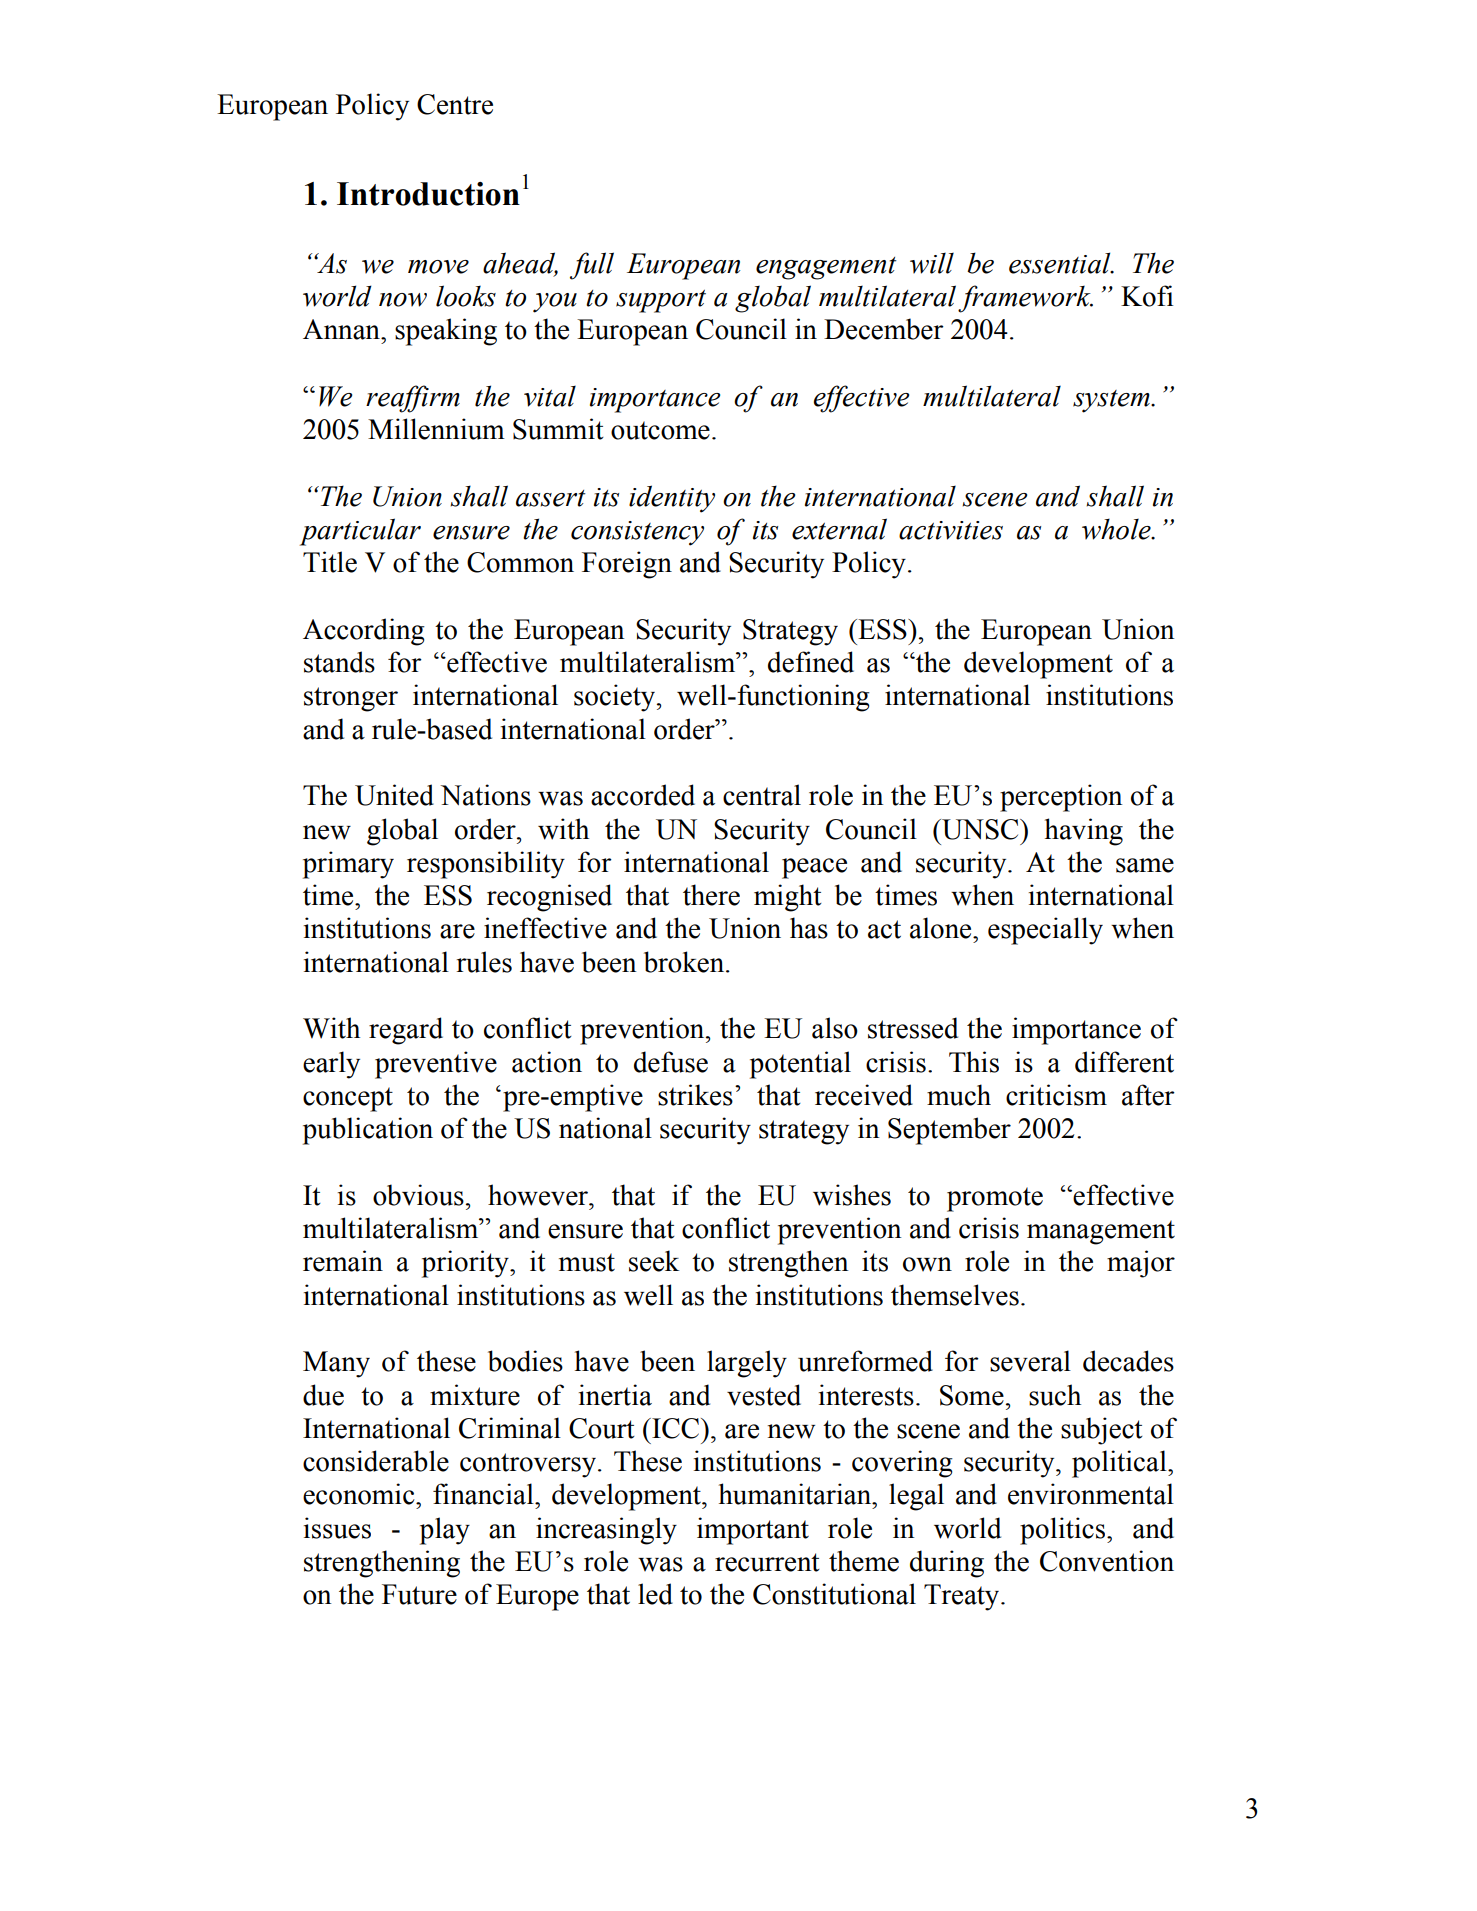 This screenshot has height=1911, width=1477. I want to click on responsibility, so click(486, 865).
